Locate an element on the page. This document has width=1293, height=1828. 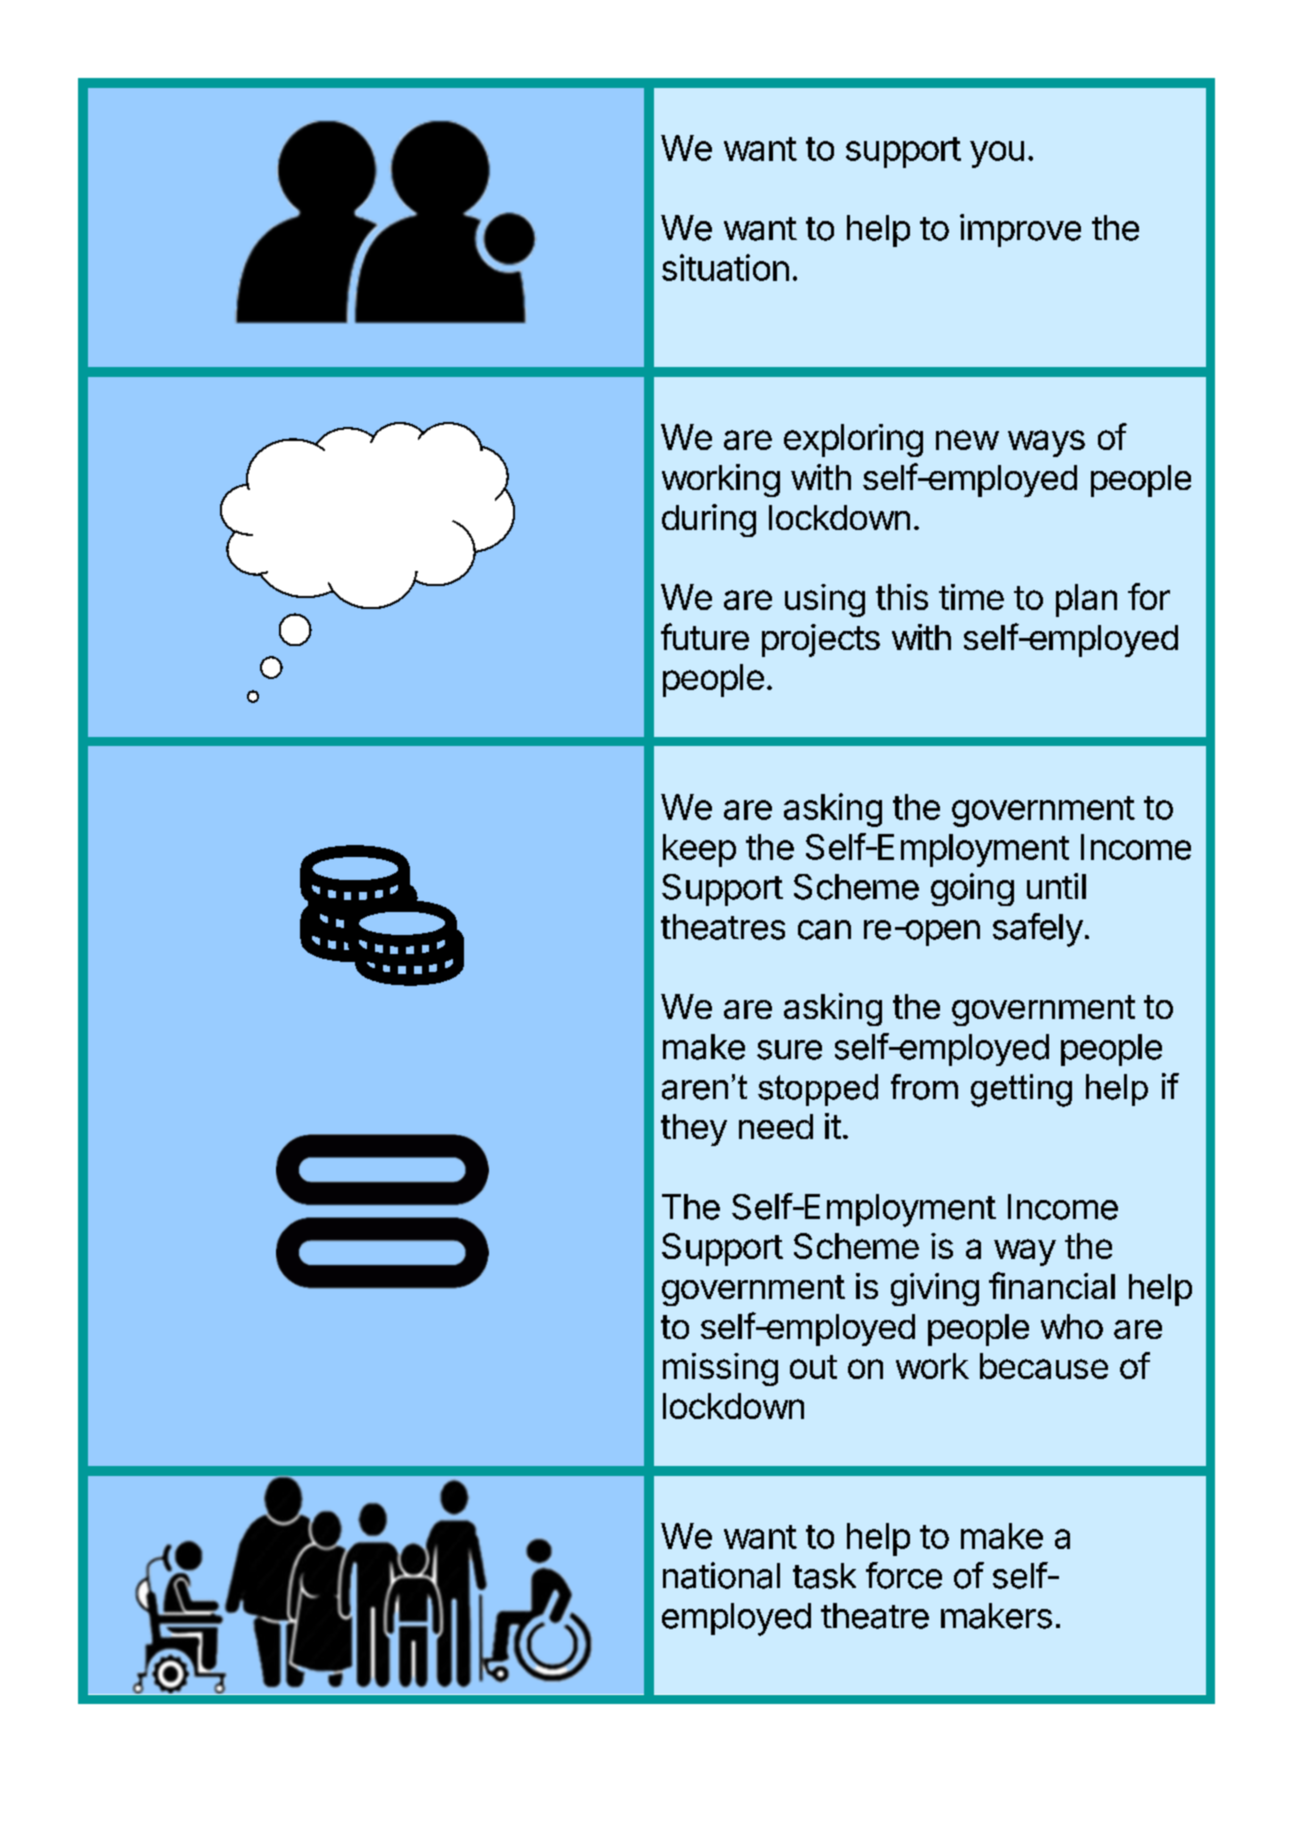
until is located at coordinates (1056, 886).
